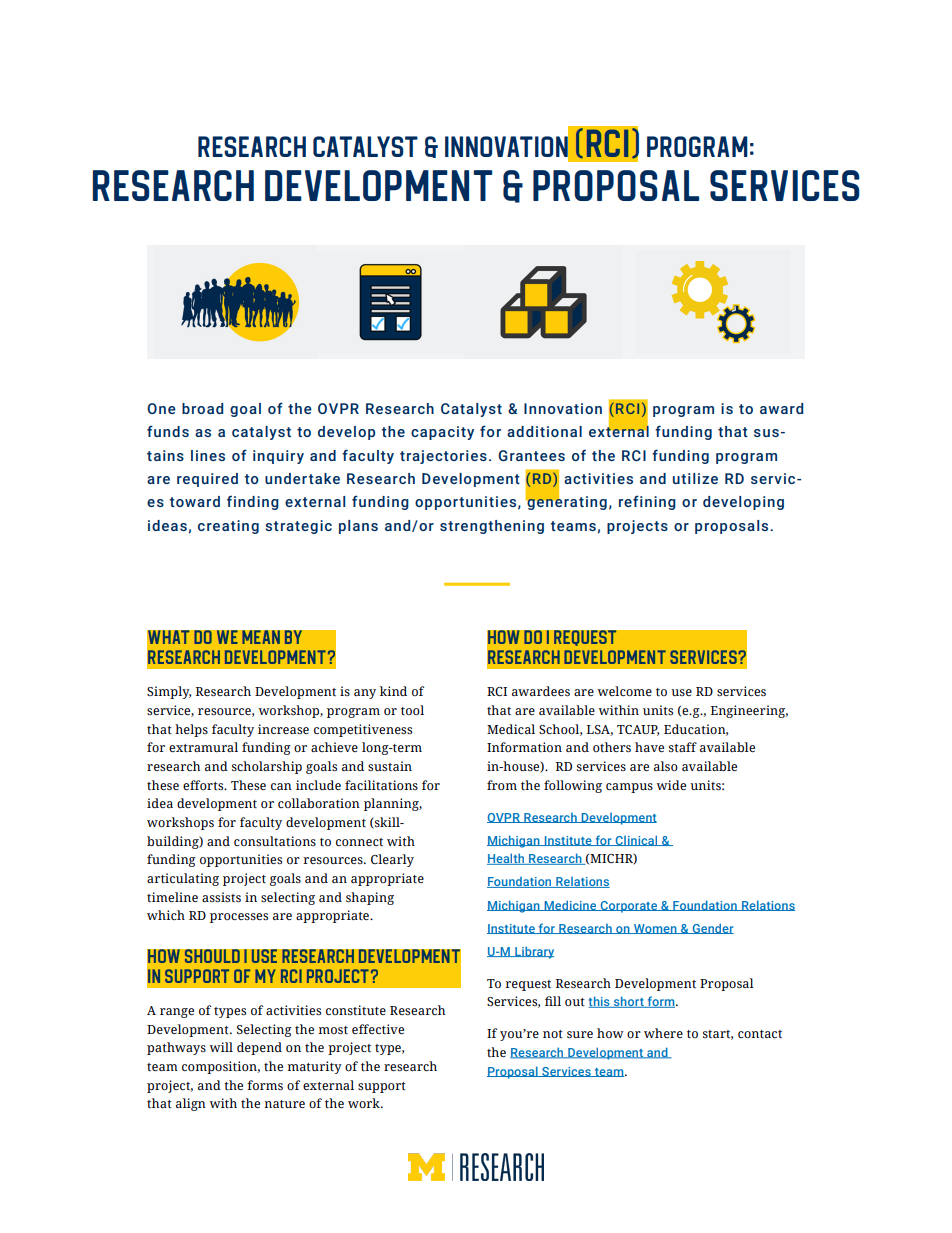 The width and height of the page is (952, 1233). Describe the element at coordinates (442, 433) in the page. I see `capacity` at that location.
